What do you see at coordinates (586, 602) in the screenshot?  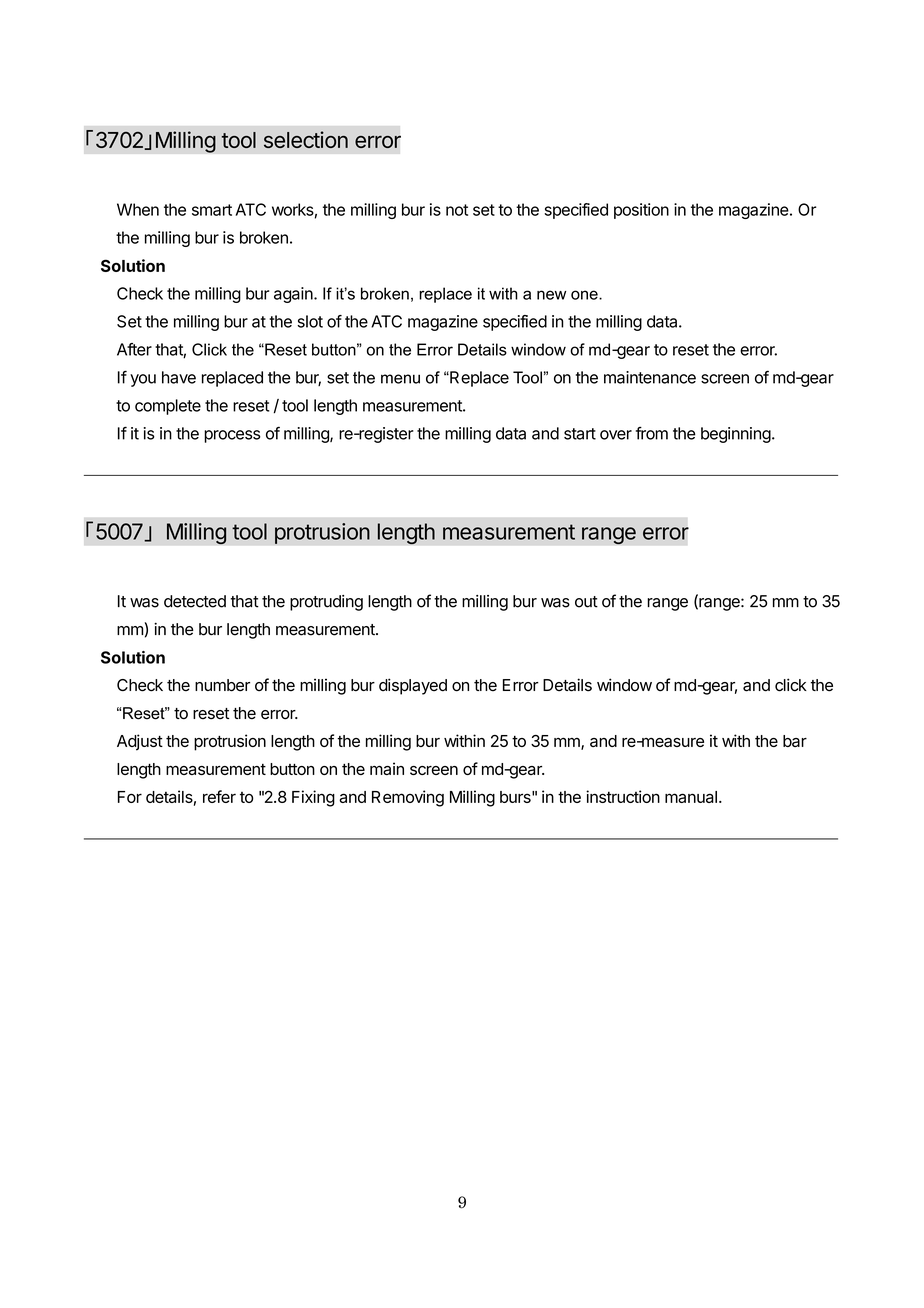 I see `out` at bounding box center [586, 602].
